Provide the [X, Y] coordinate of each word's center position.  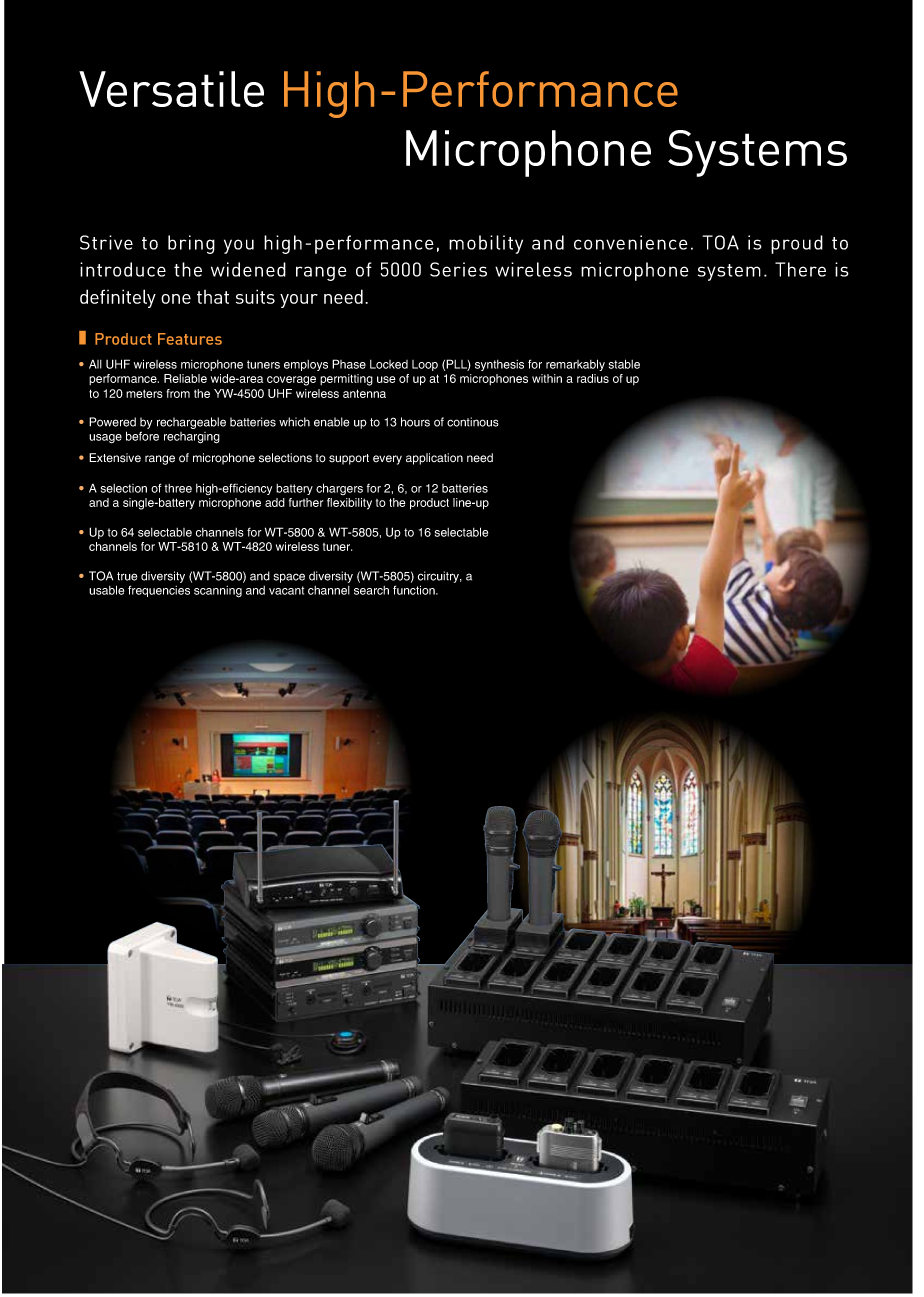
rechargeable [191, 423]
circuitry [440, 578]
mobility [486, 244]
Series [458, 269]
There [800, 269]
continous [473, 422]
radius [593, 378]
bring [191, 244]
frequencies [159, 591]
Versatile [171, 89]
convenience [631, 242]
